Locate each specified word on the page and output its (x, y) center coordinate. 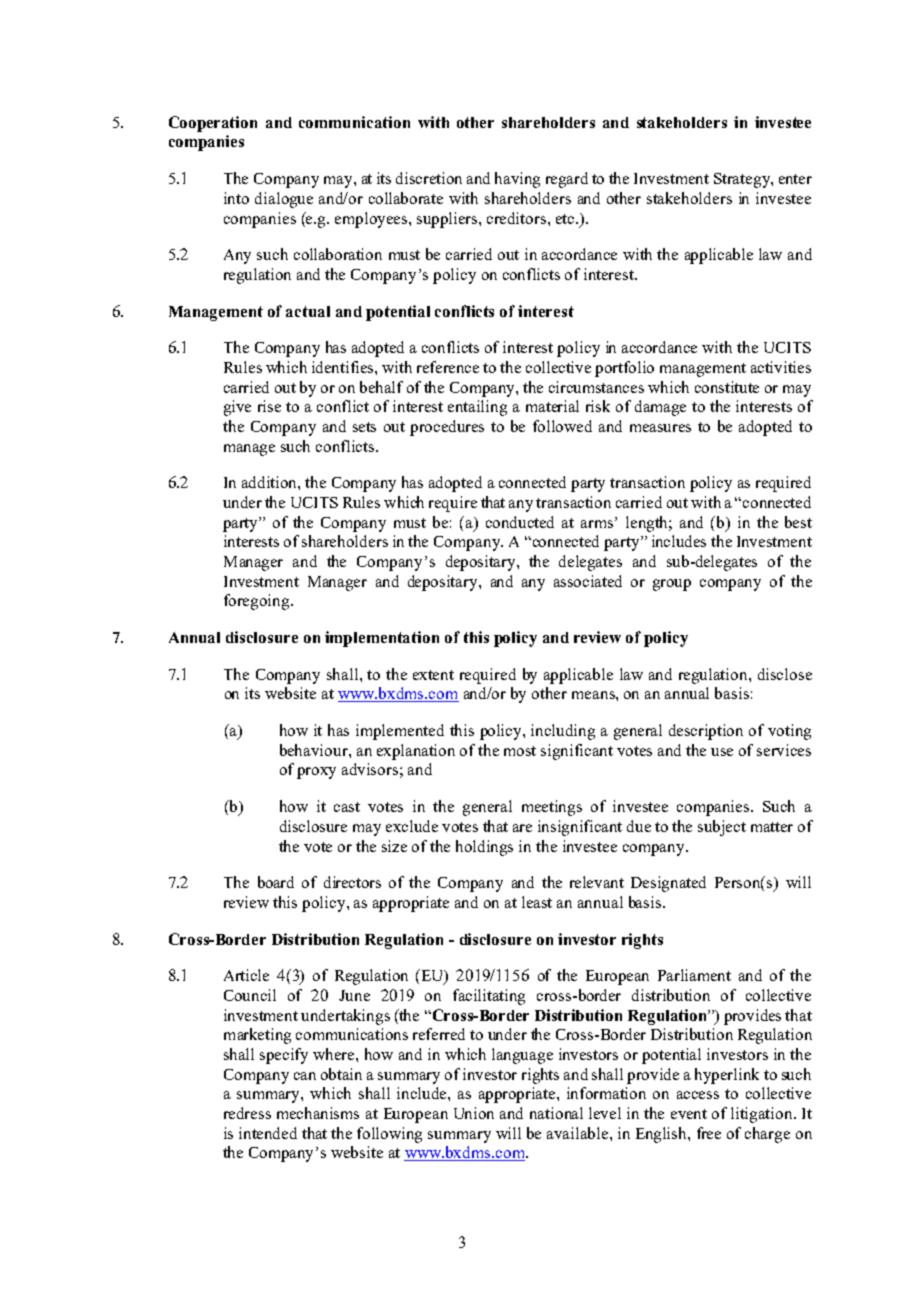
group (672, 585)
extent (433, 675)
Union (474, 1113)
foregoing (258, 602)
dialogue (284, 200)
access (698, 1095)
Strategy (743, 180)
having (517, 180)
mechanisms (318, 1113)
